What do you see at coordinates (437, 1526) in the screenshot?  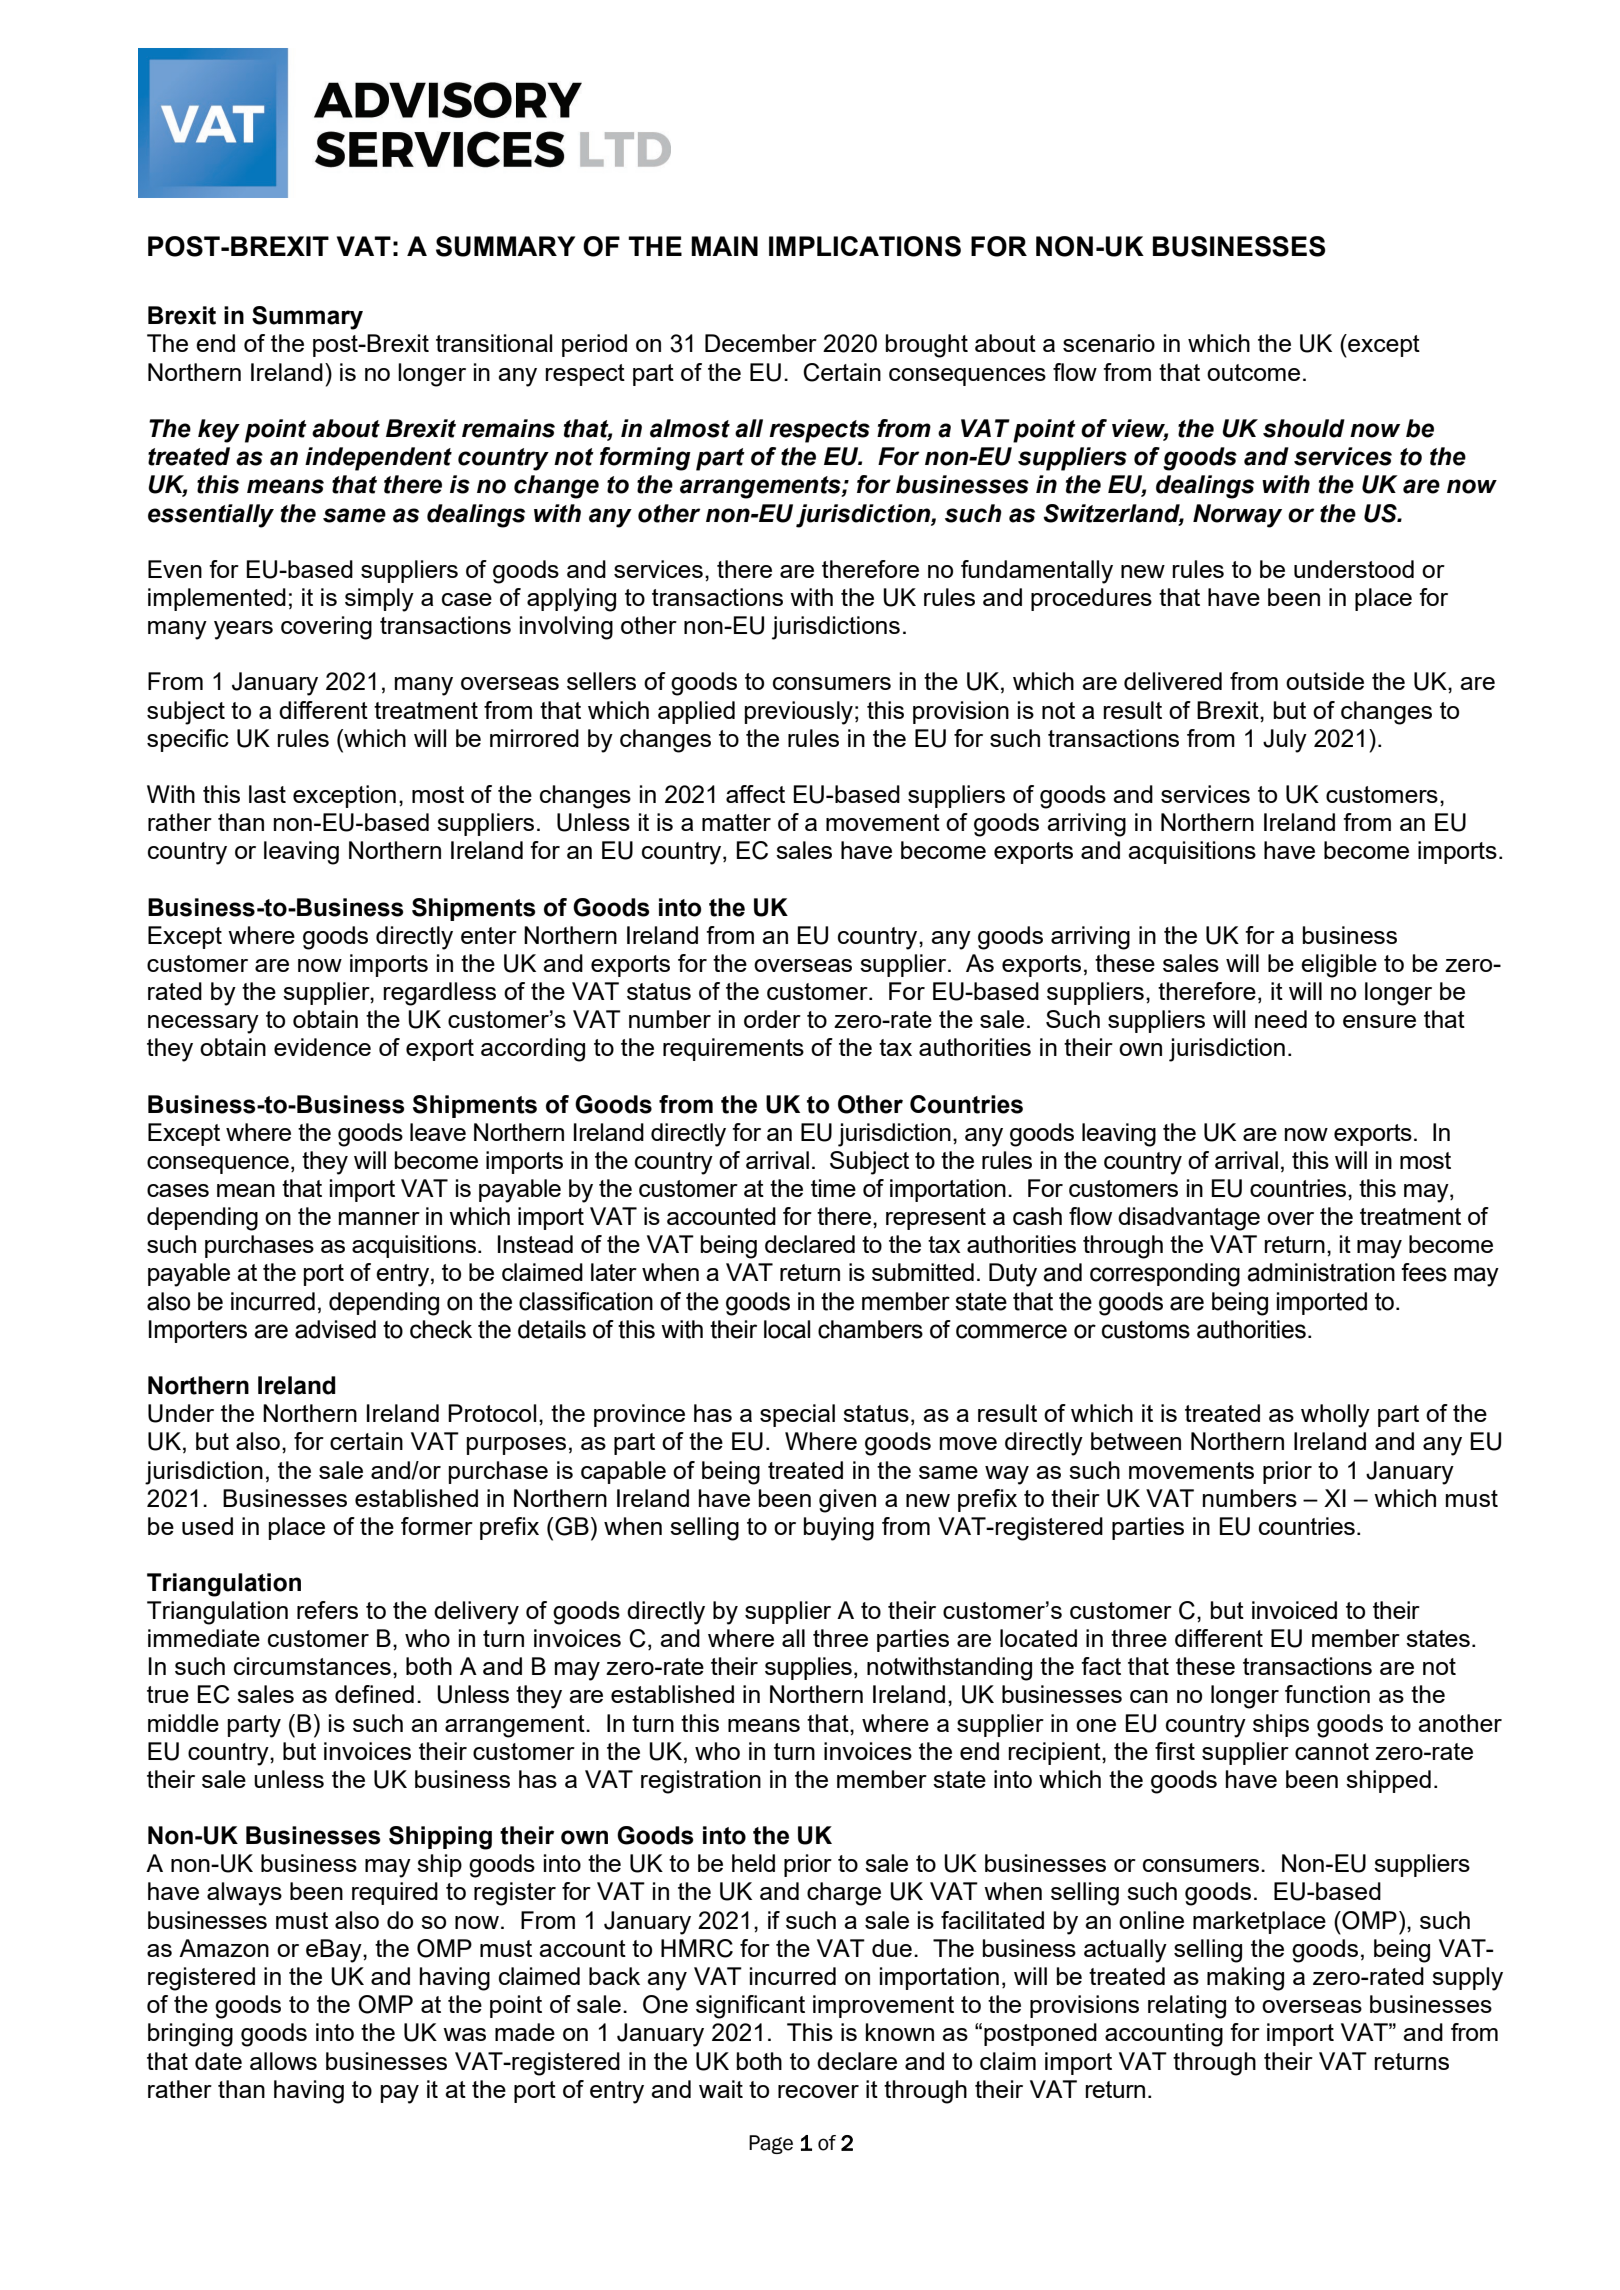 I see `former` at bounding box center [437, 1526].
